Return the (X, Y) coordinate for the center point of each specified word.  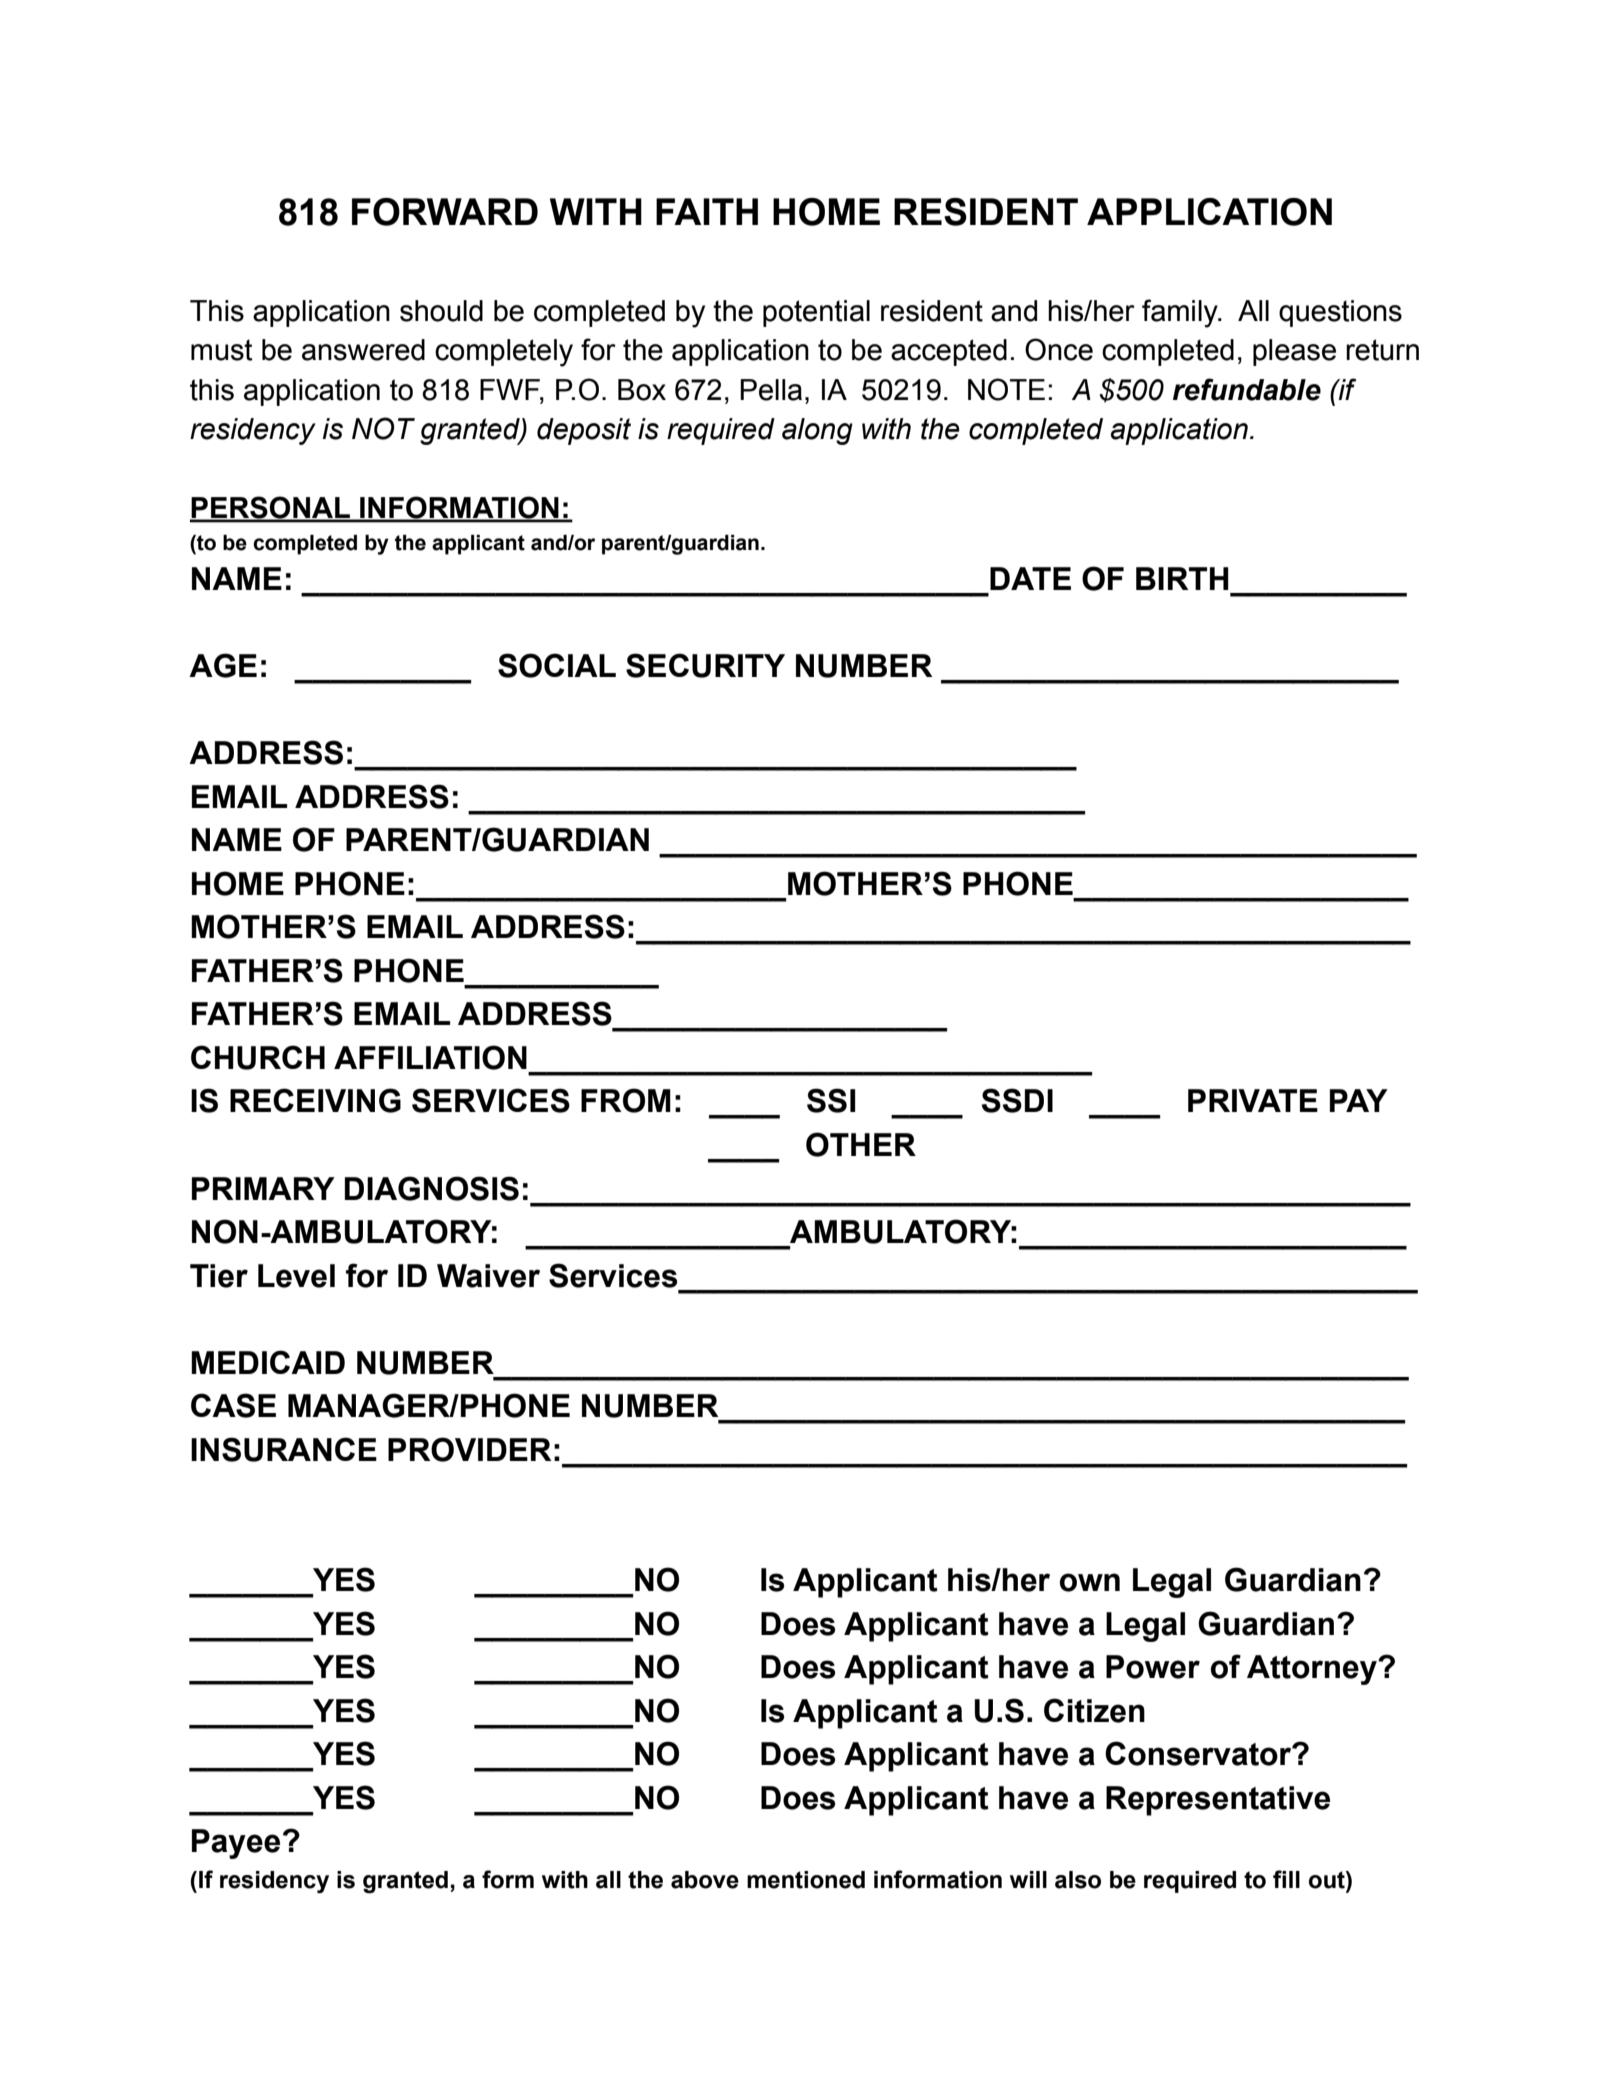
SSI (831, 1100)
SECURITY (705, 665)
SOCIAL (557, 665)
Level (296, 1276)
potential (816, 313)
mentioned (806, 1880)
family (1181, 313)
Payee (236, 1844)
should (441, 311)
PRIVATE (1253, 1100)
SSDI (1017, 1100)
